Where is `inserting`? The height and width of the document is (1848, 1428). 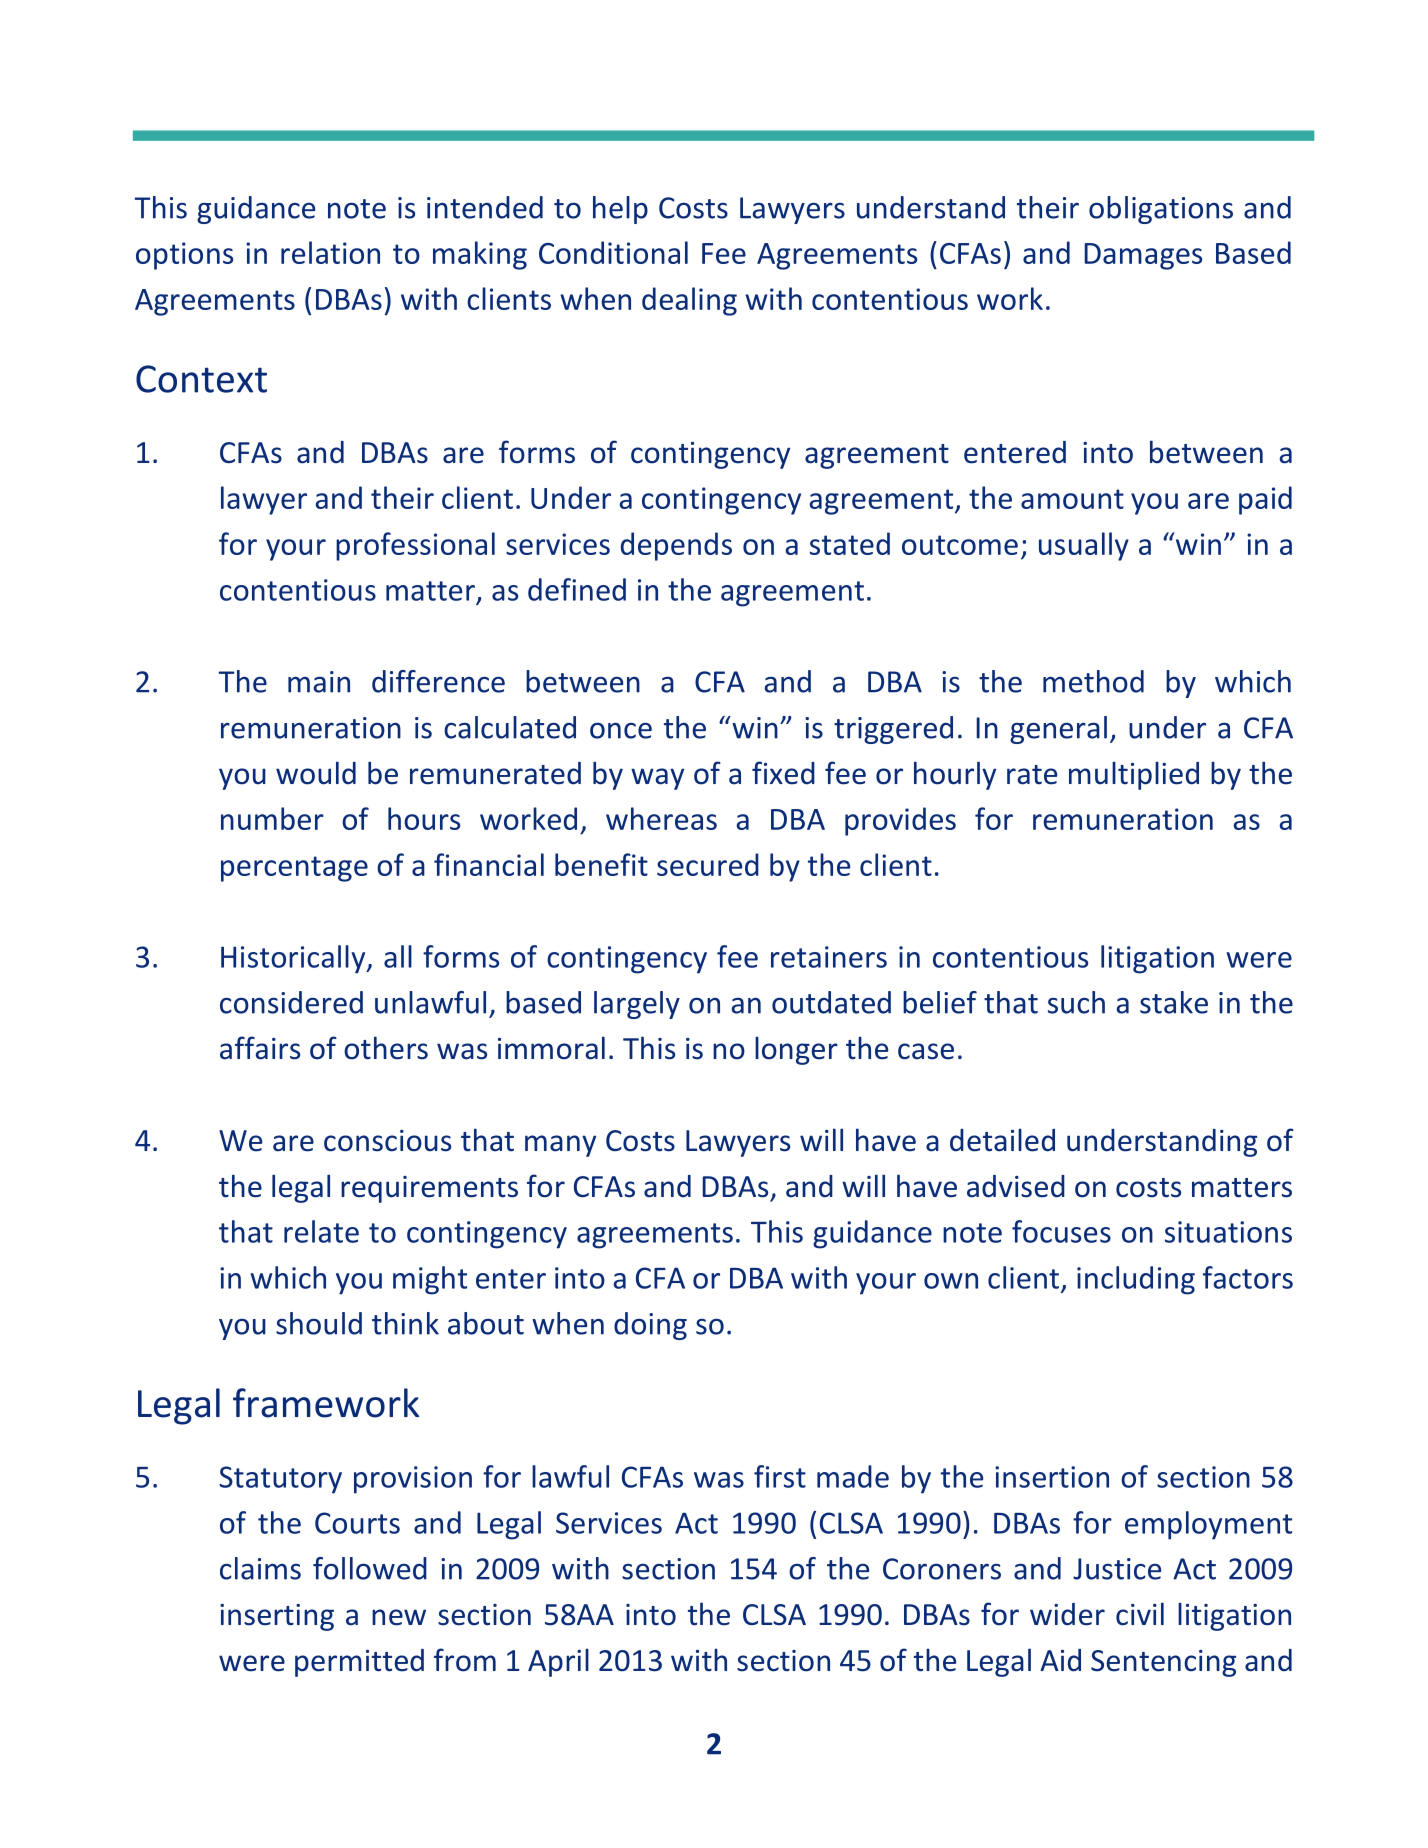 inserting is located at coordinates (277, 1617).
